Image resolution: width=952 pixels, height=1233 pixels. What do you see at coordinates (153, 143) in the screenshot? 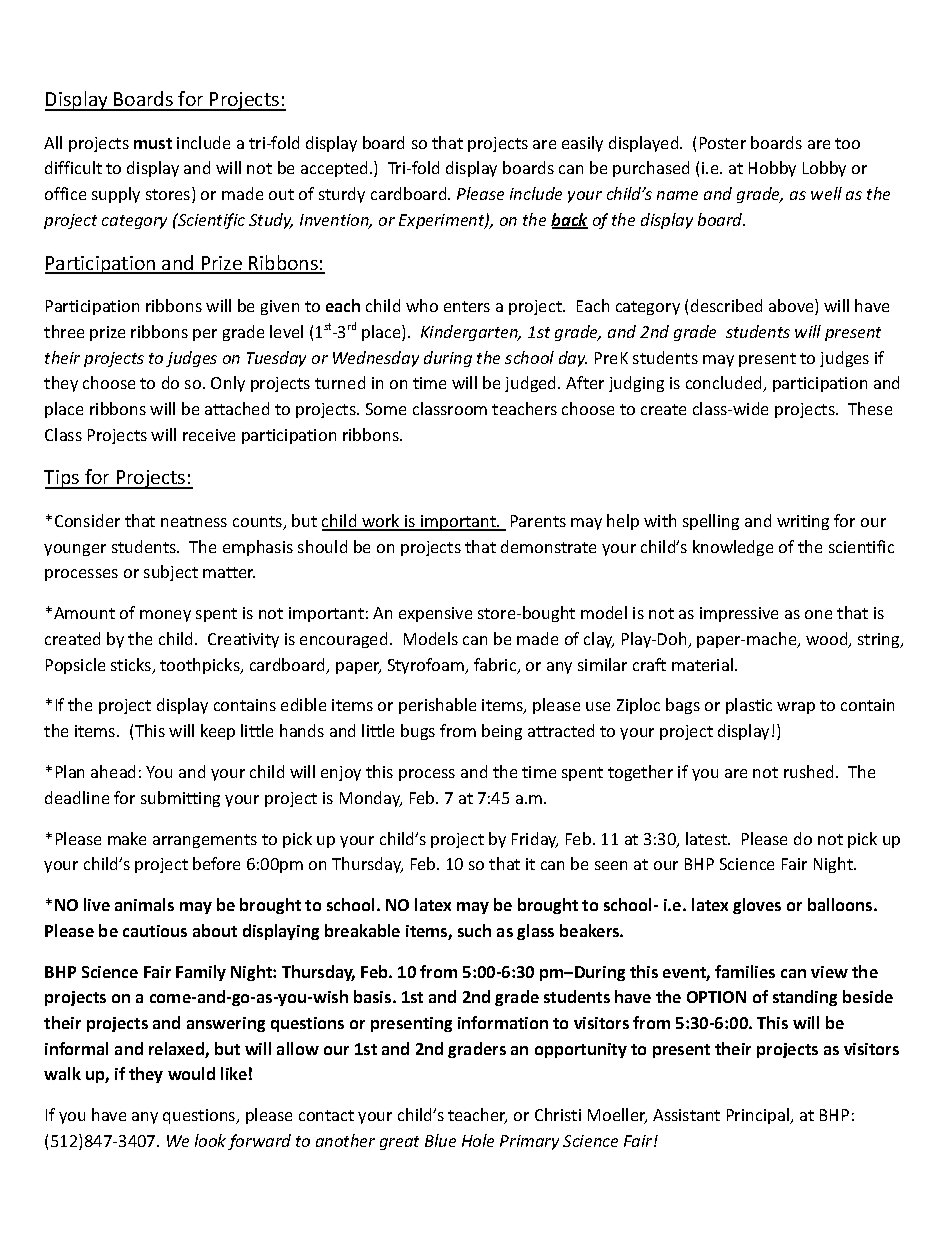
I see `must` at bounding box center [153, 143].
